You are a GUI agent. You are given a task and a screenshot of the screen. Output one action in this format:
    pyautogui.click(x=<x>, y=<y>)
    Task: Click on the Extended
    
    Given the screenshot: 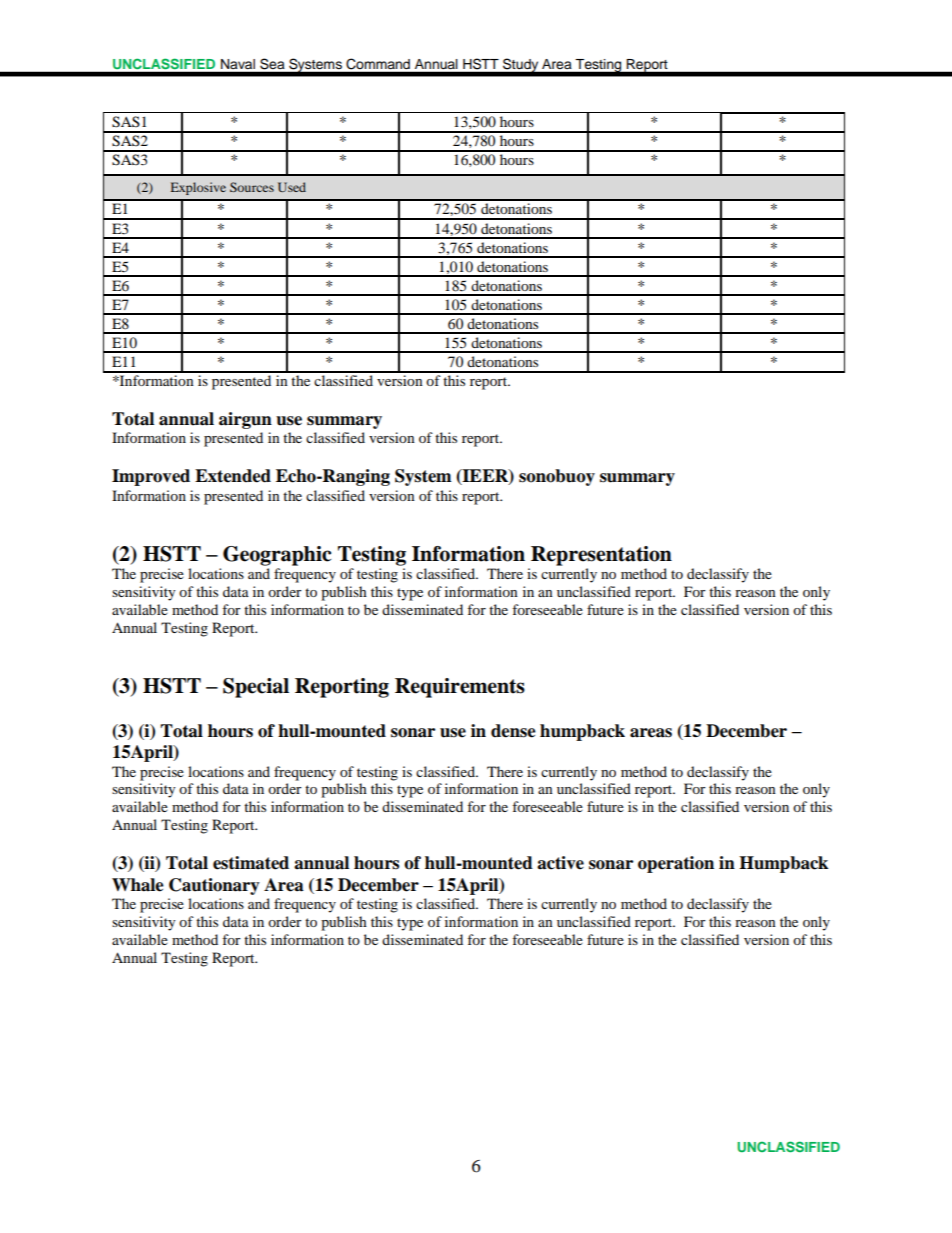 What is the action you would take?
    pyautogui.click(x=233, y=476)
